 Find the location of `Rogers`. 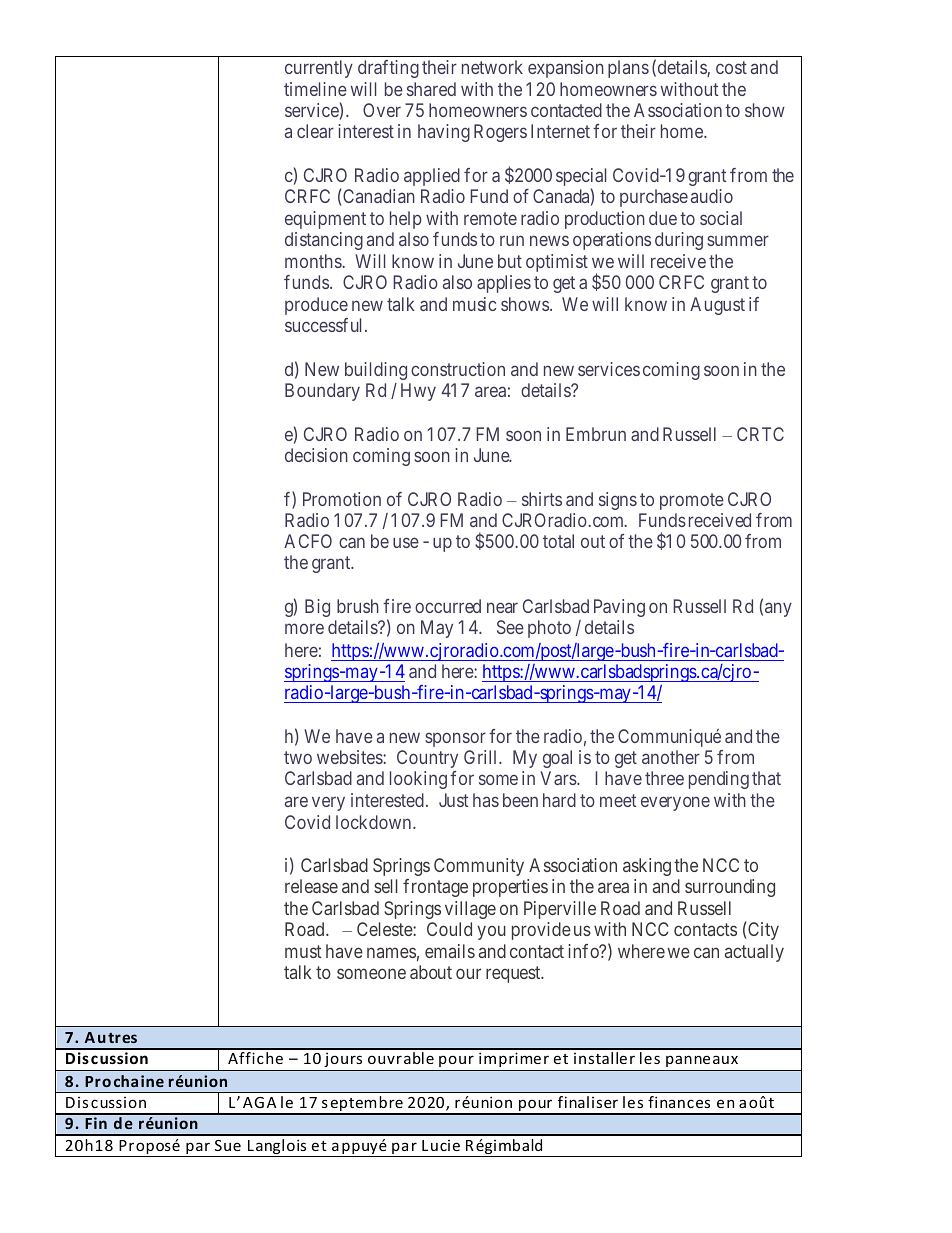

Rogers is located at coordinates (500, 133).
